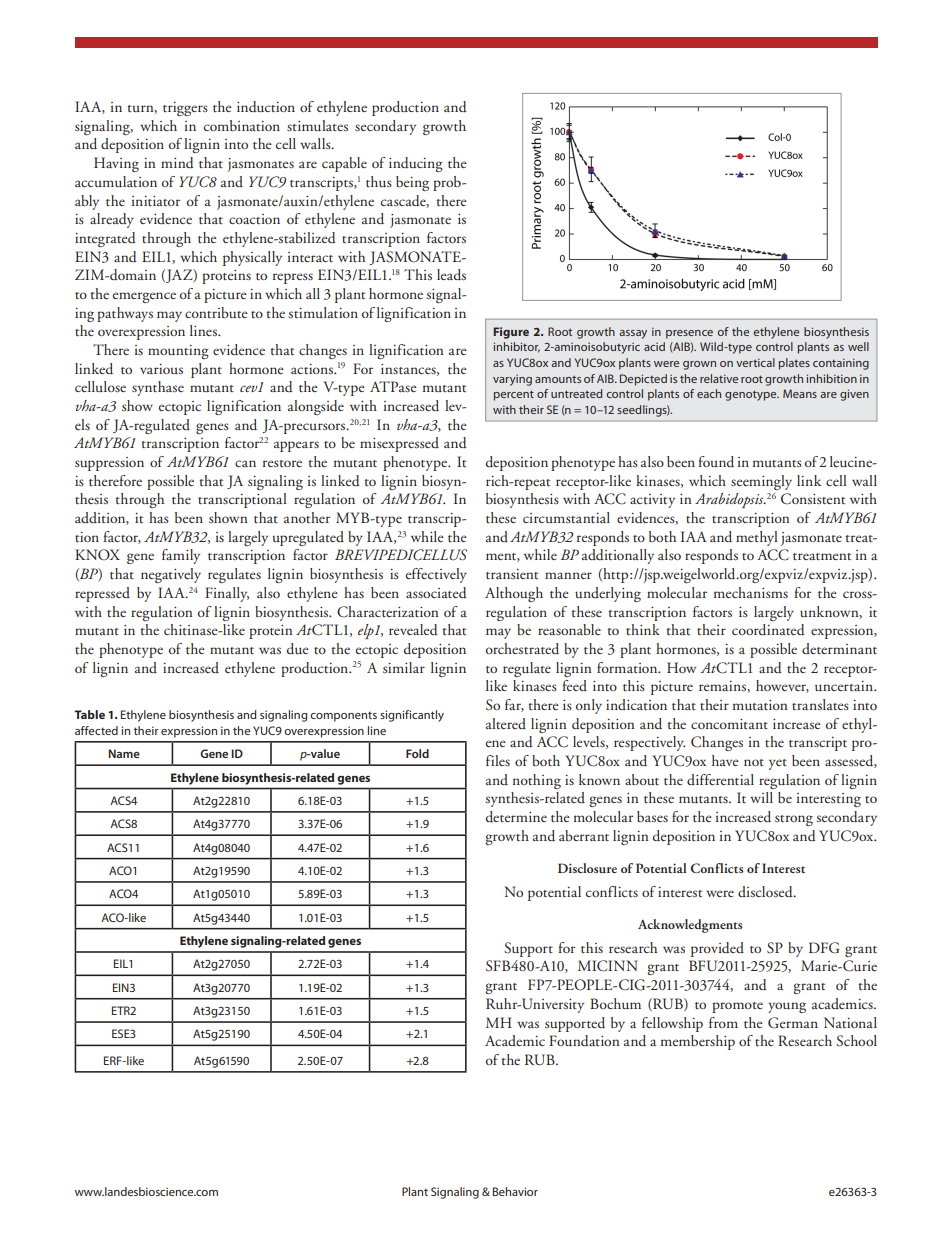 The image size is (952, 1233). I want to click on inducing, so click(416, 164).
